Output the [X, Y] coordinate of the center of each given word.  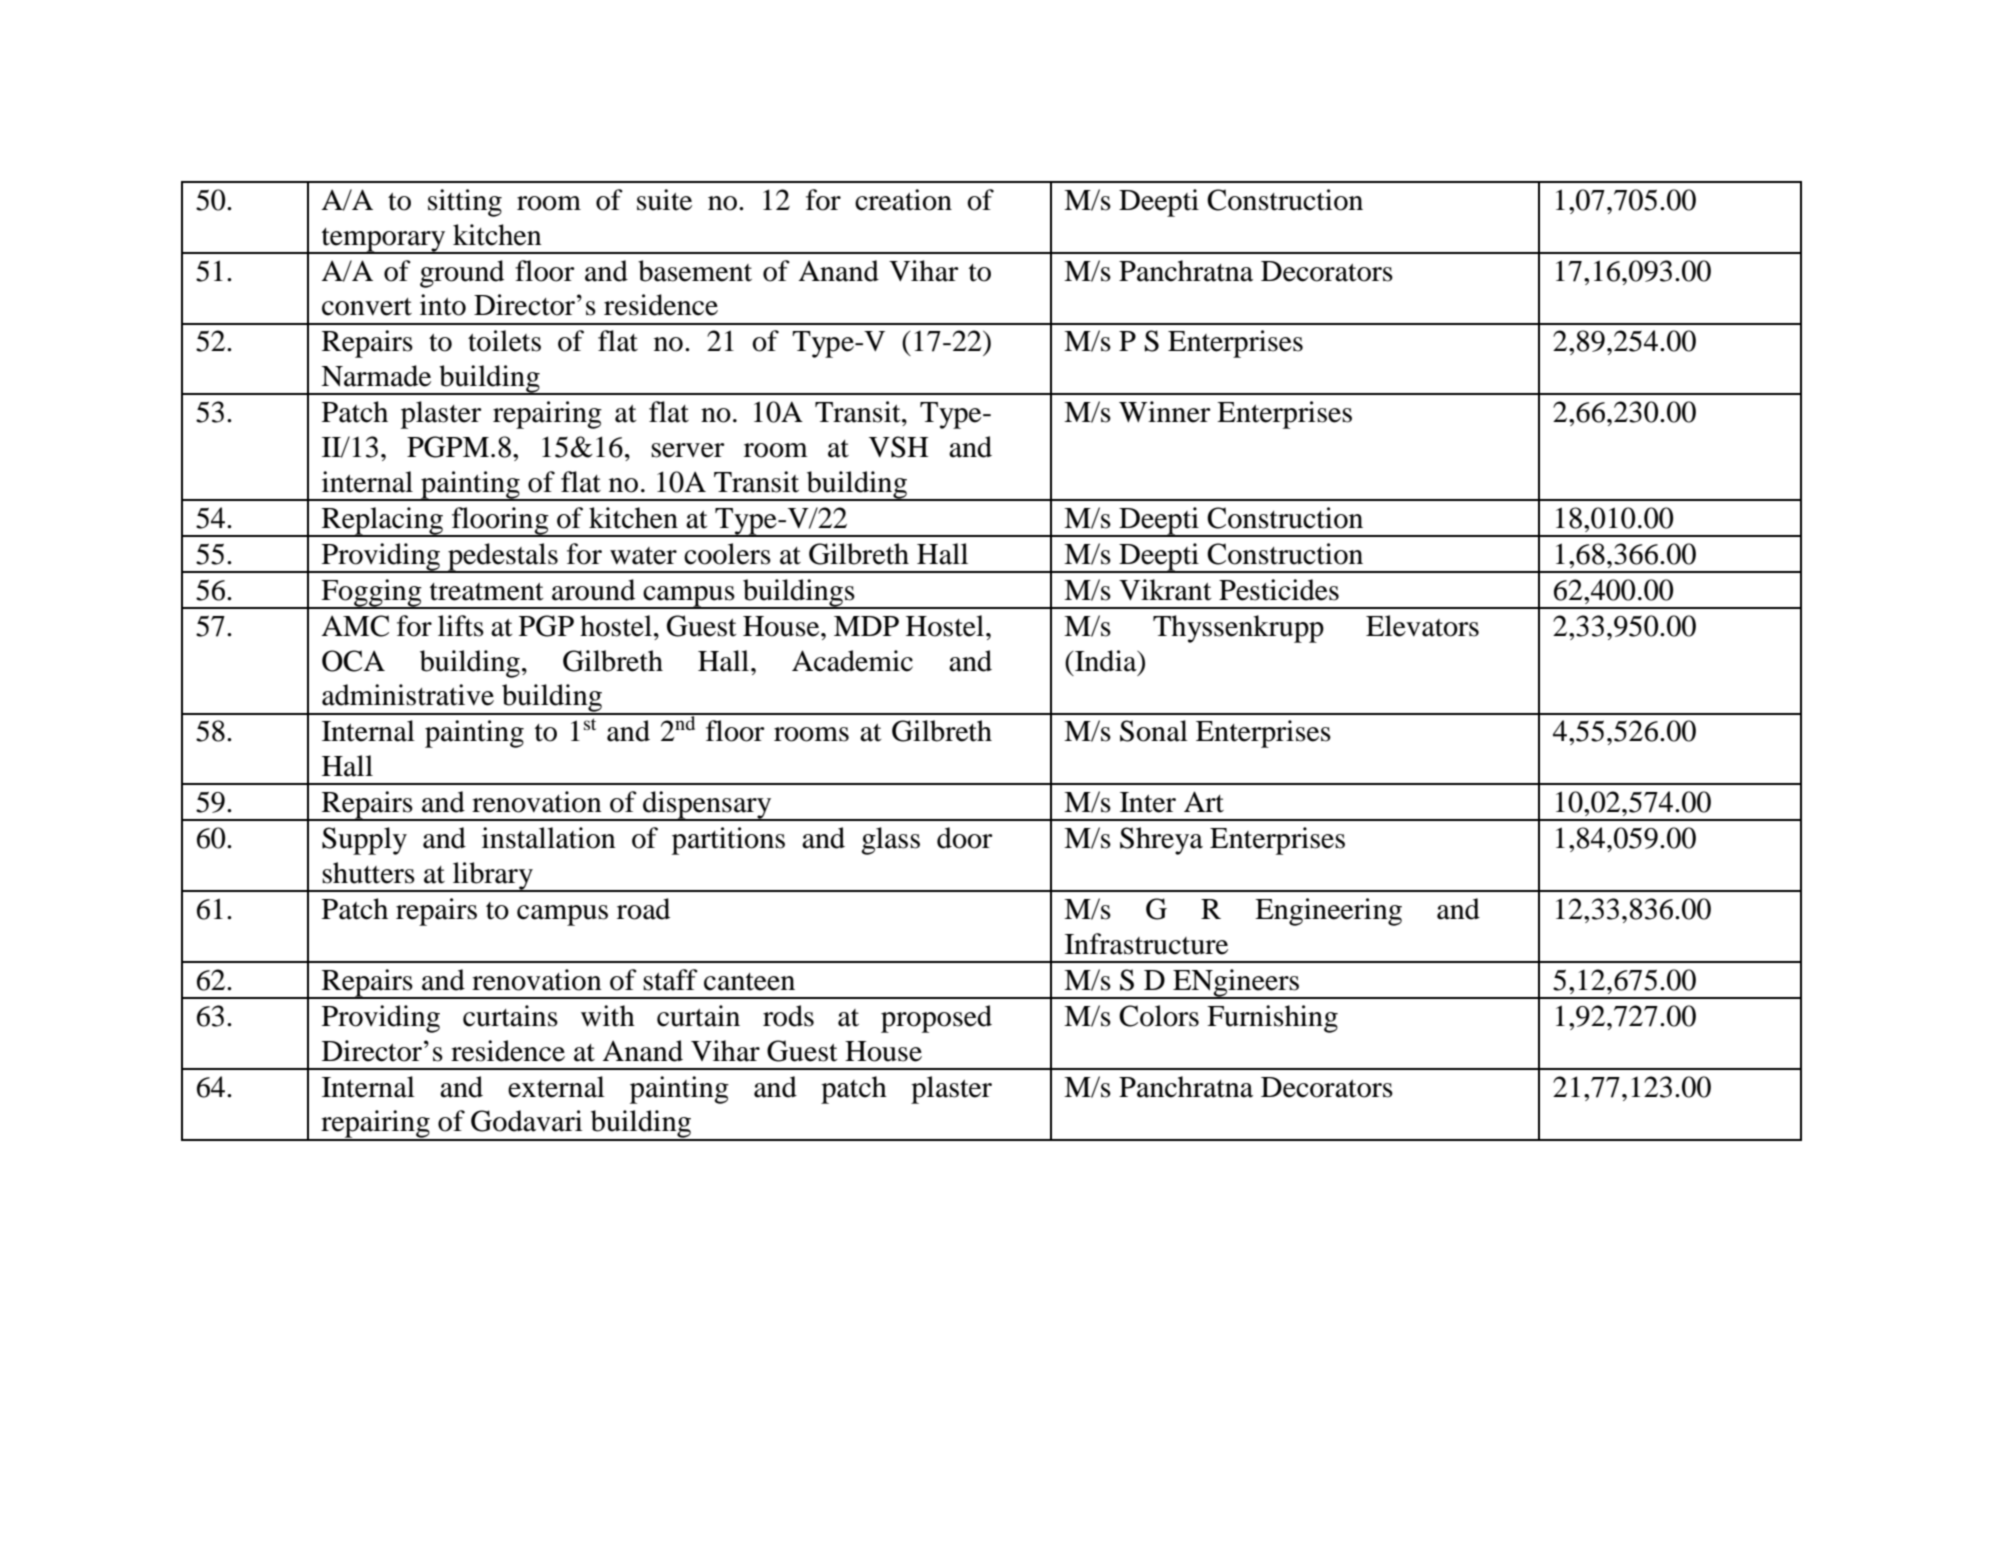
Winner [1165, 412]
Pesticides [1279, 590]
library [493, 877]
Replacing [383, 522]
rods [788, 1016]
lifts [461, 626]
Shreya [1161, 841]
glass [890, 841]
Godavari [526, 1121]
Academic [852, 661]
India [1106, 661]
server [688, 450]
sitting [465, 203]
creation [903, 200]
